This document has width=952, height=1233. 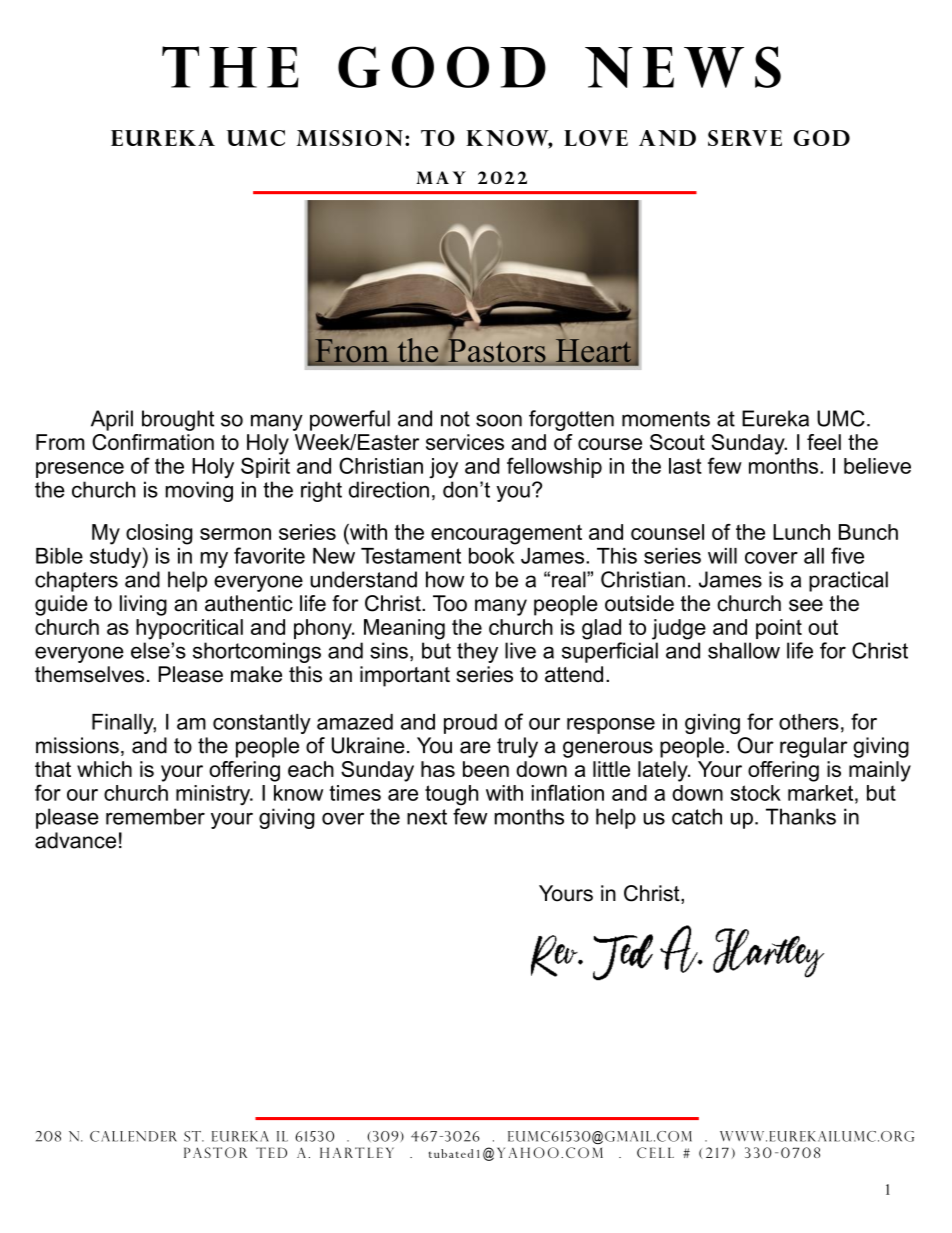 I want to click on which, so click(x=104, y=769).
